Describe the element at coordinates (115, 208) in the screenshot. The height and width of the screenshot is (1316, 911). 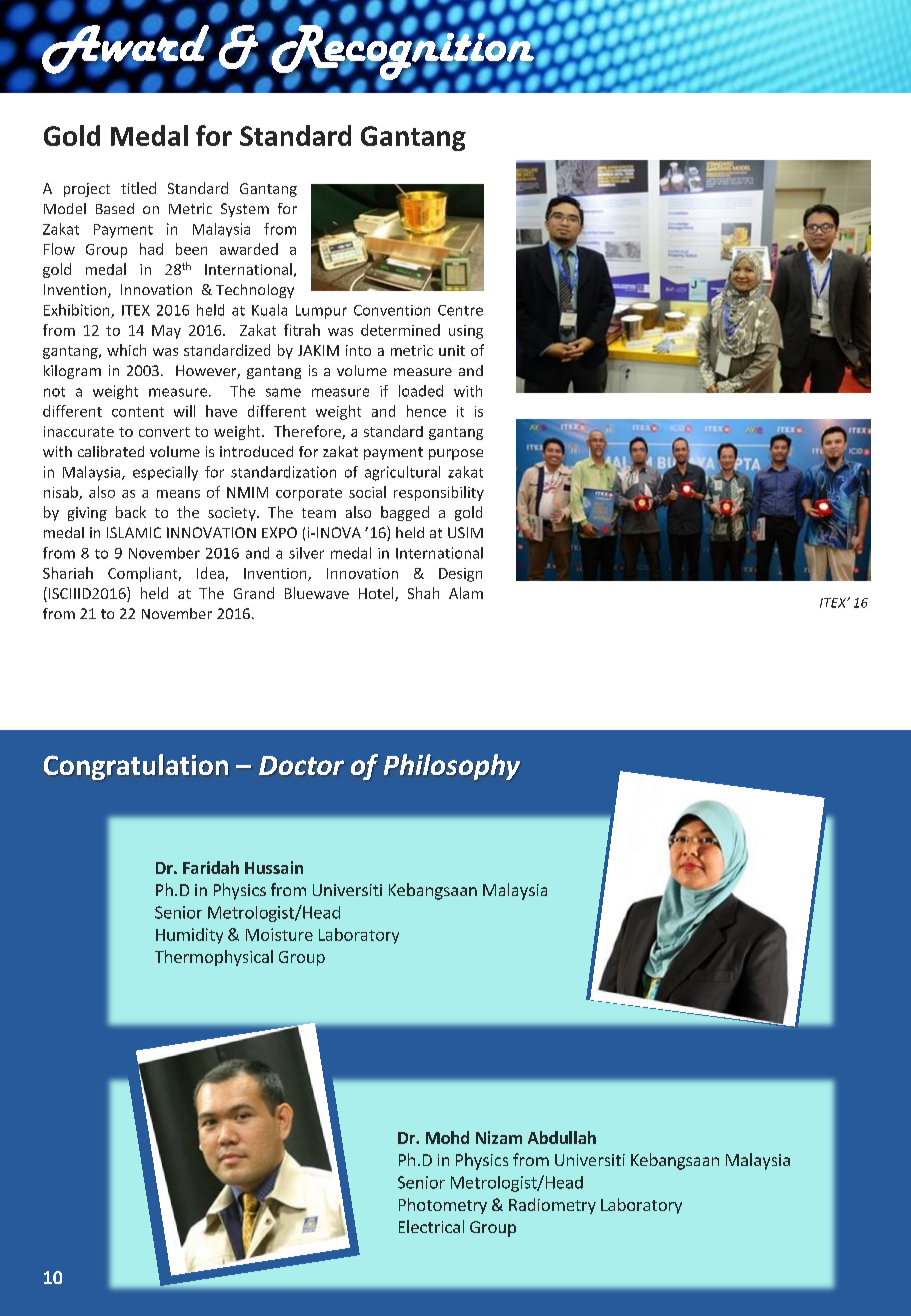
I see `Based` at that location.
